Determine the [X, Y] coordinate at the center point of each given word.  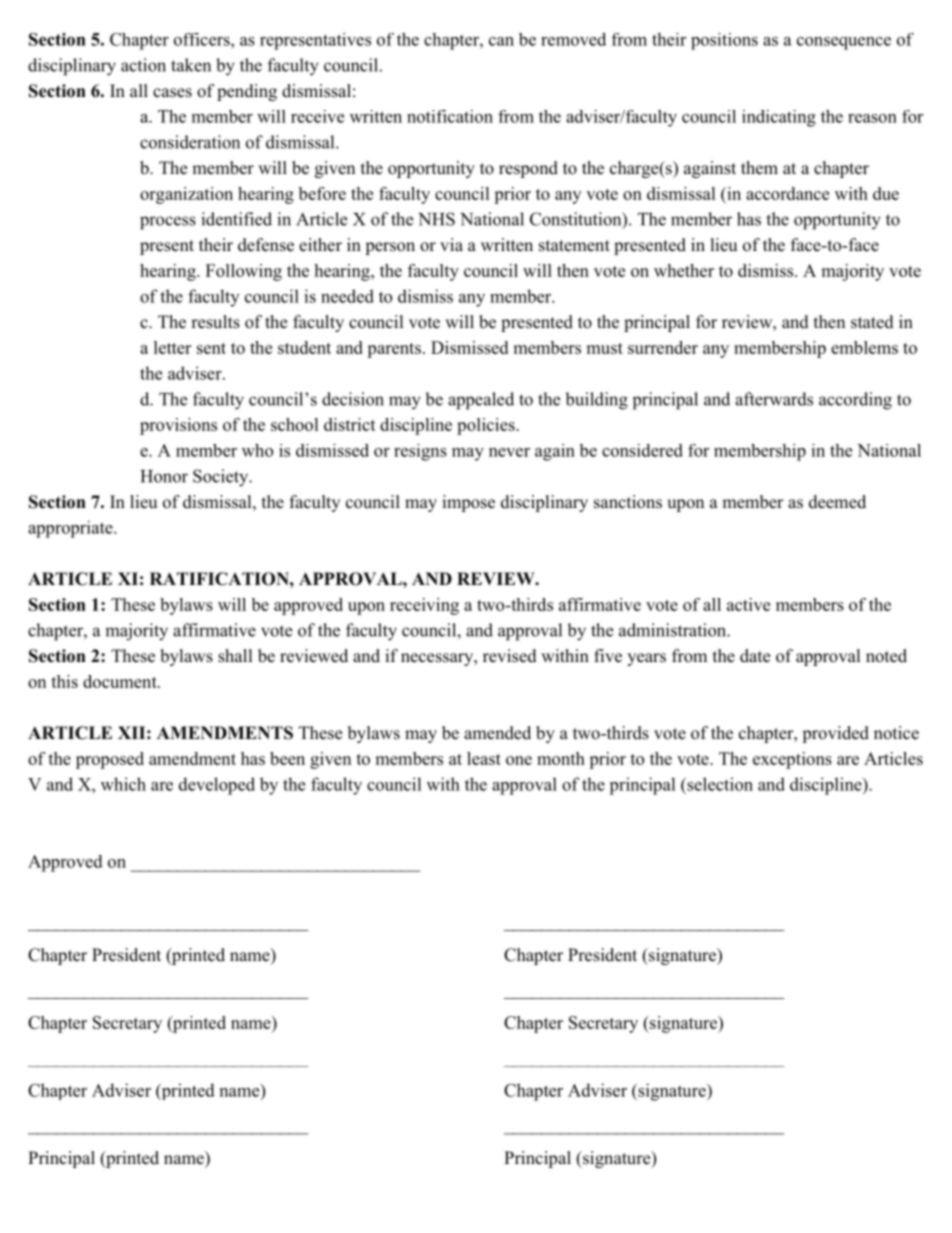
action [143, 65]
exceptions [792, 760]
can [501, 41]
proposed [110, 760]
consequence [844, 43]
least [484, 758]
